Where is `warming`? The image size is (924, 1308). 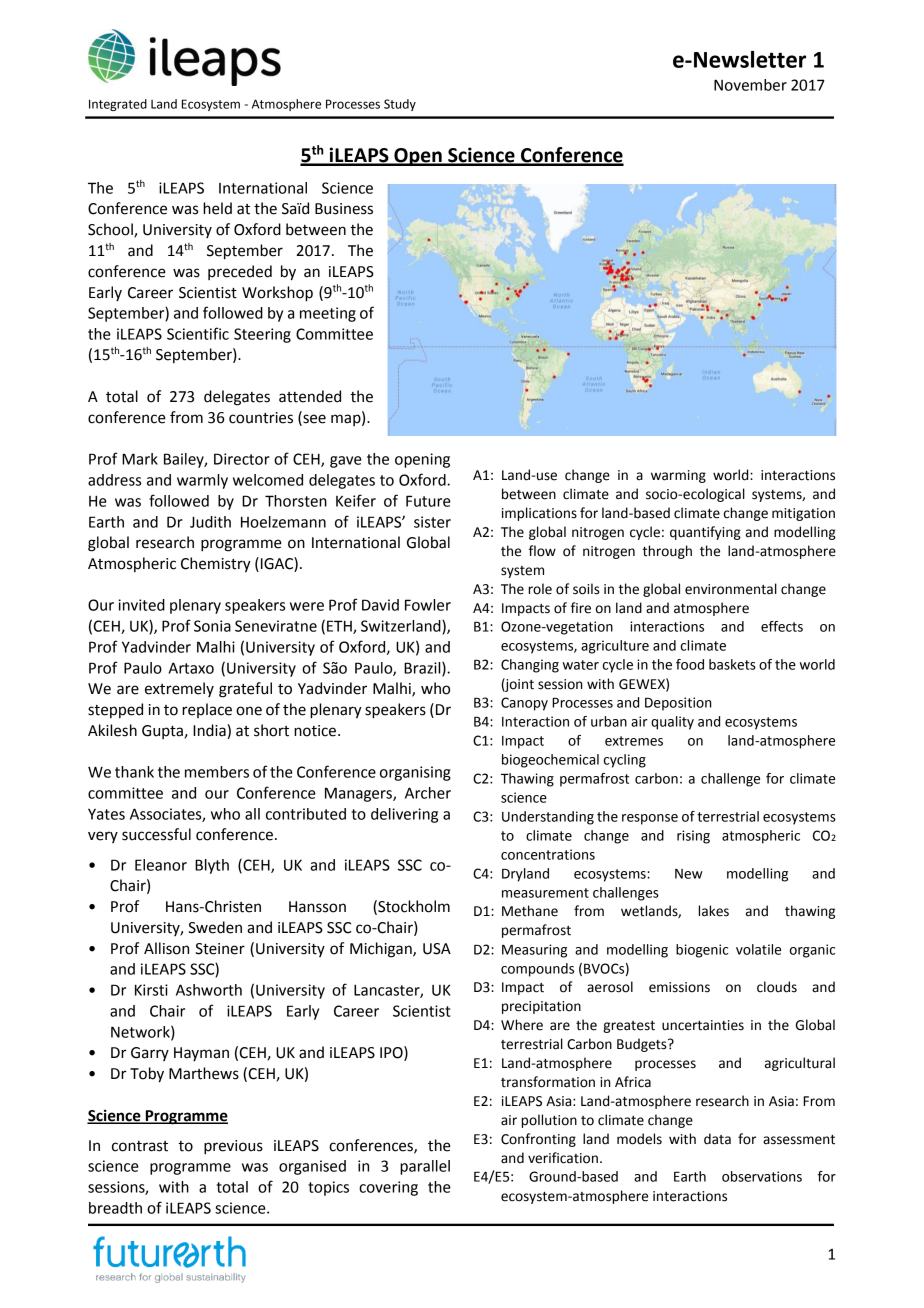
warming is located at coordinates (678, 476).
